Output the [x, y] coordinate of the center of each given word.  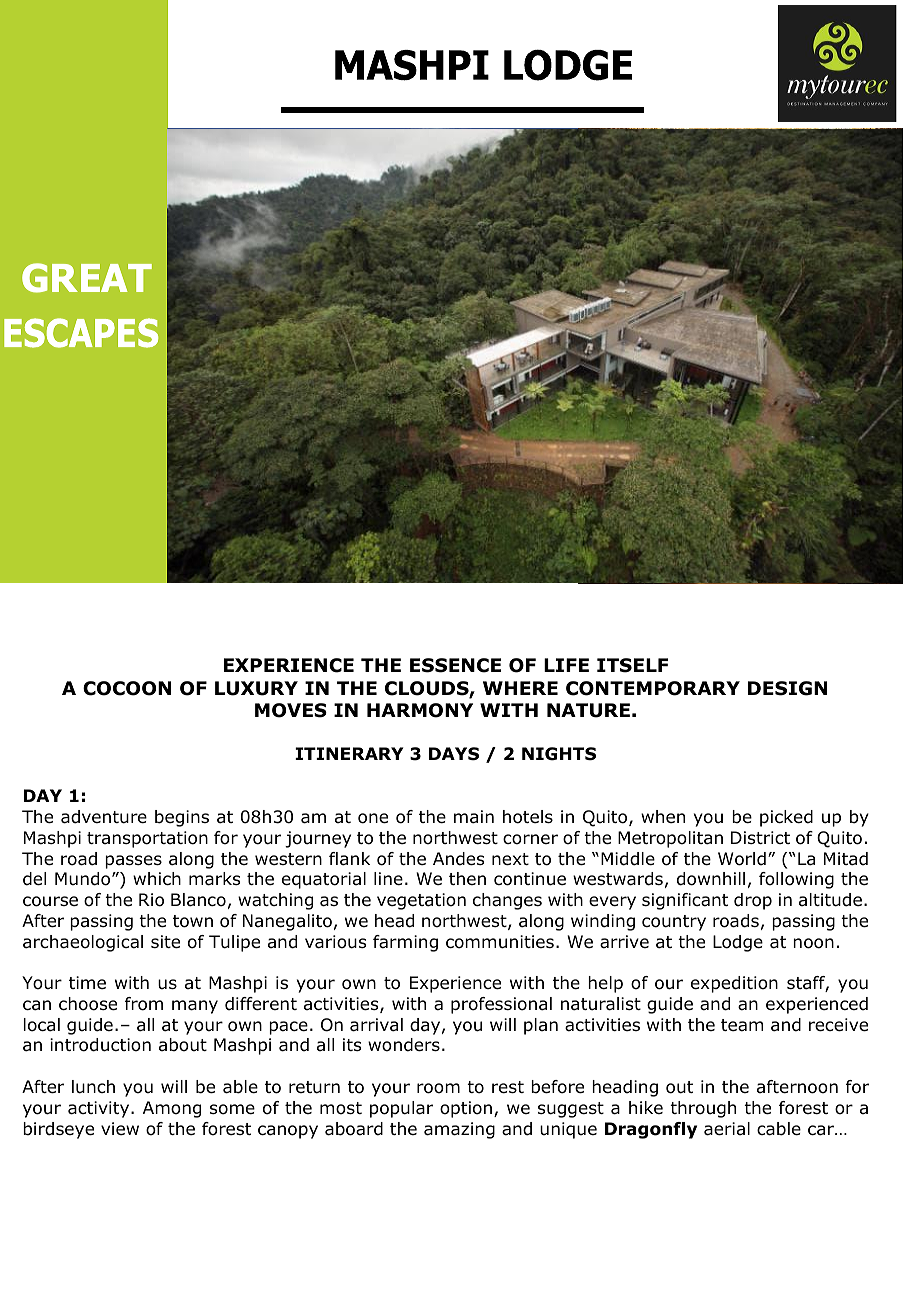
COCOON [127, 688]
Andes [458, 859]
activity [100, 1109]
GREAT [87, 278]
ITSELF [632, 665]
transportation [147, 839]
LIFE [566, 665]
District [760, 837]
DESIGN [787, 688]
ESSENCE [455, 665]
